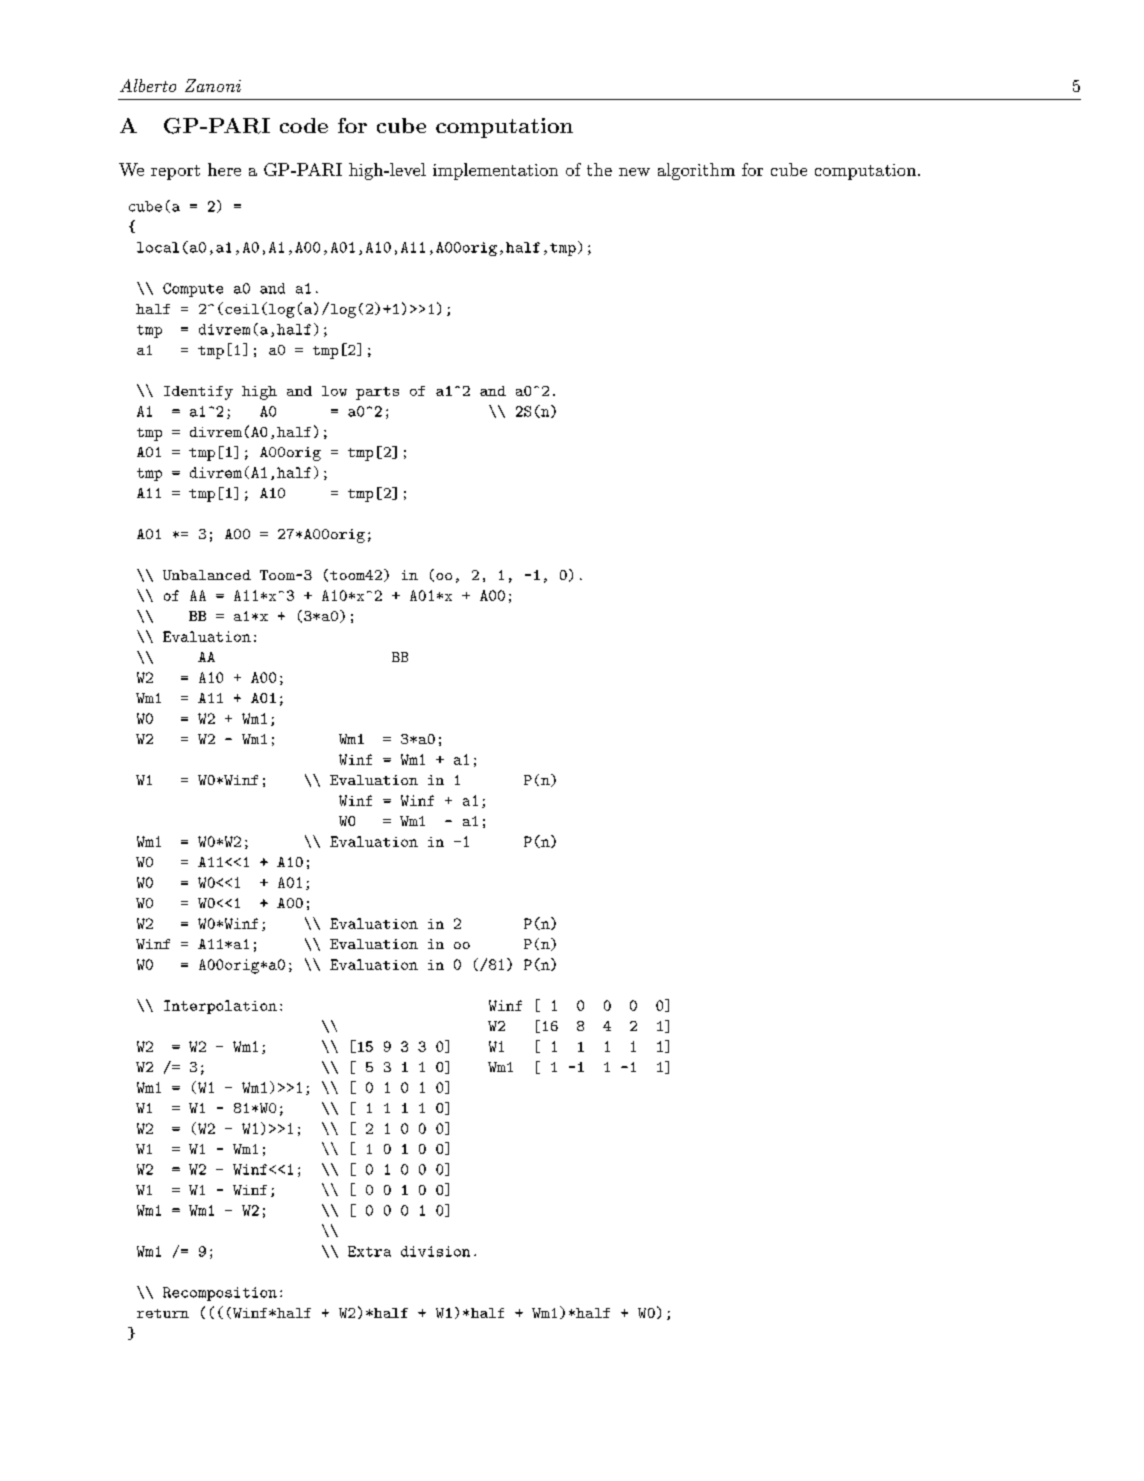 This document has width=1144, height=1481. I want to click on new, so click(634, 172).
